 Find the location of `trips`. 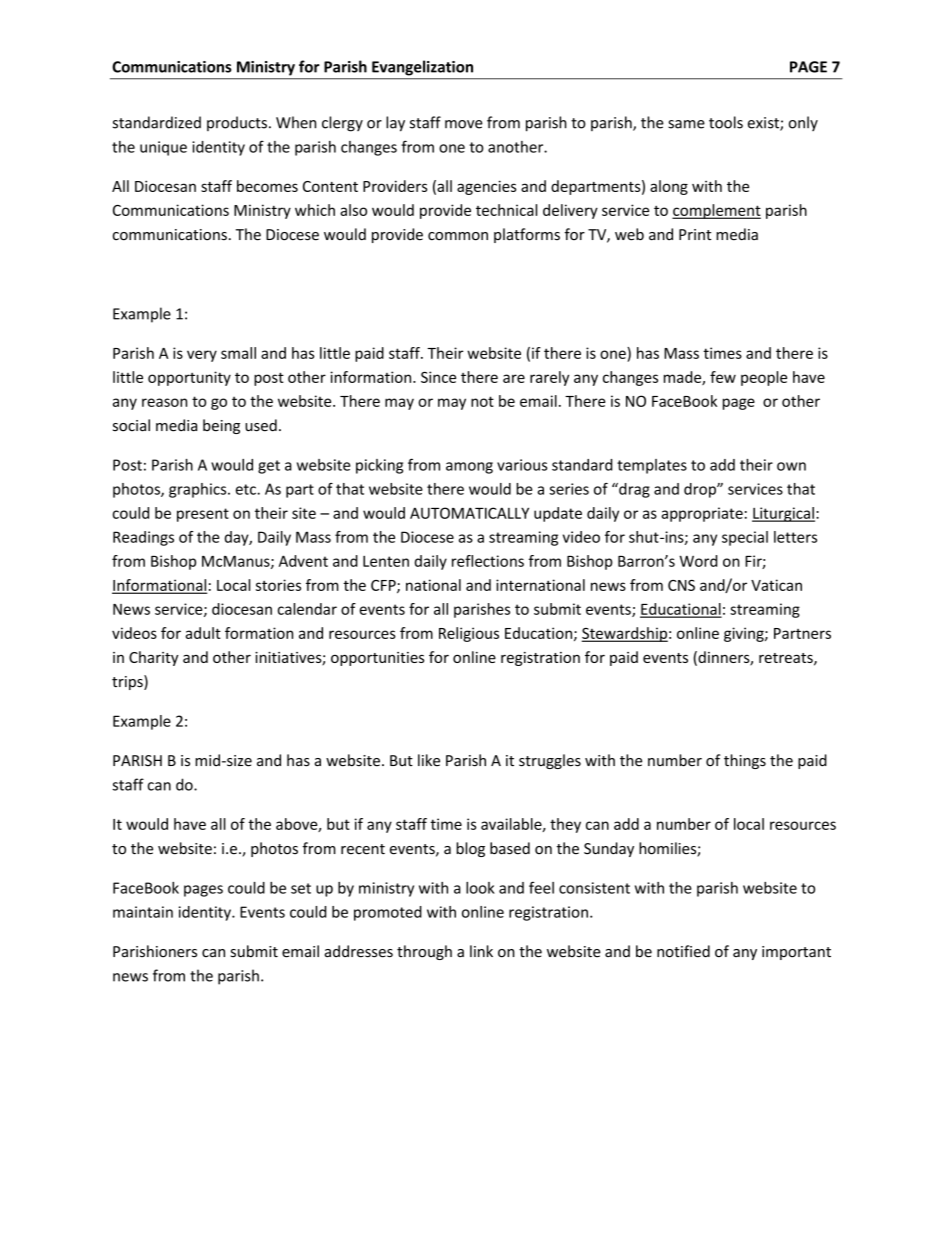

trips is located at coordinates (128, 682).
